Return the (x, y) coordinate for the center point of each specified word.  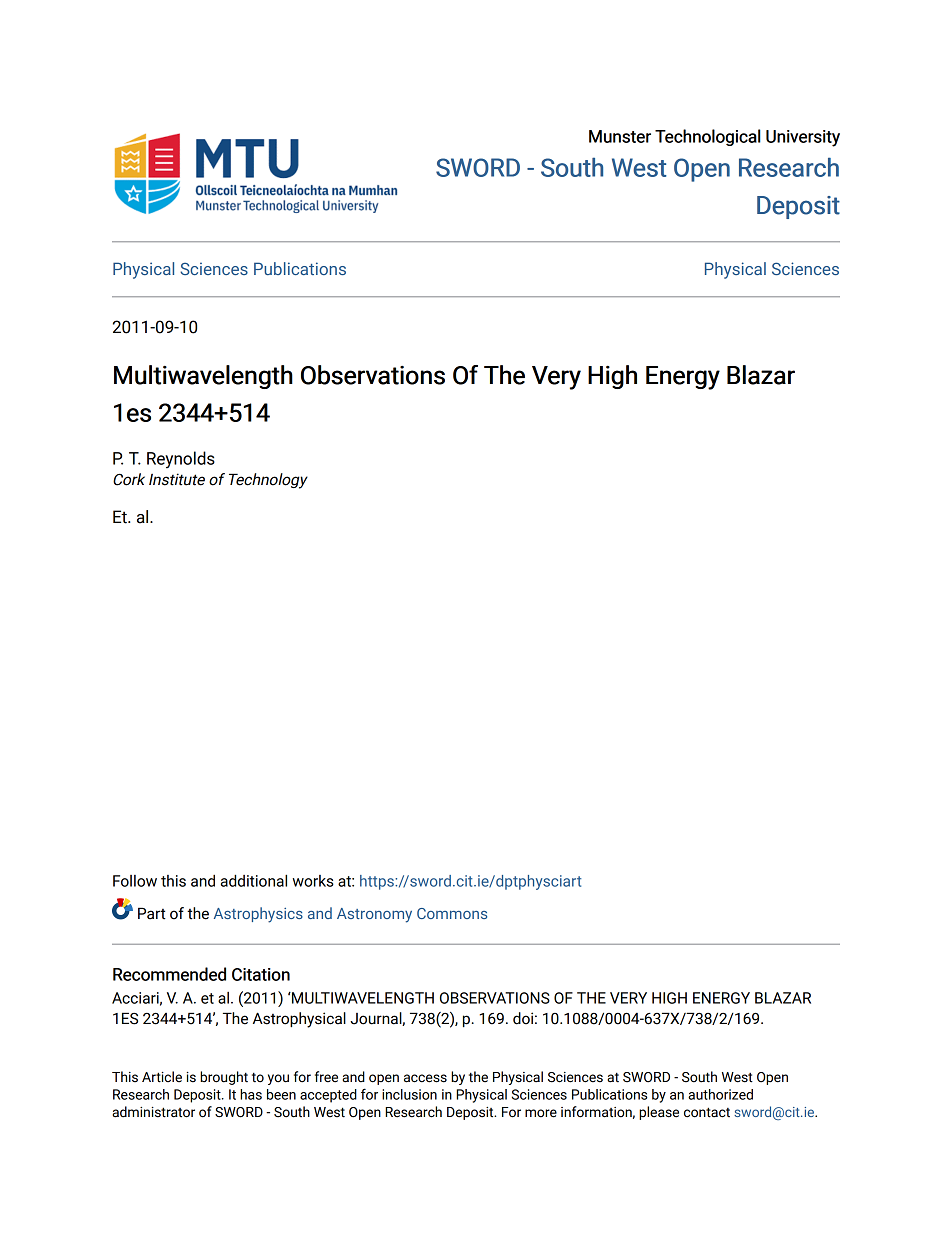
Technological (708, 137)
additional (254, 880)
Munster (620, 136)
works (313, 881)
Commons (452, 913)
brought (224, 1078)
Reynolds (181, 460)
